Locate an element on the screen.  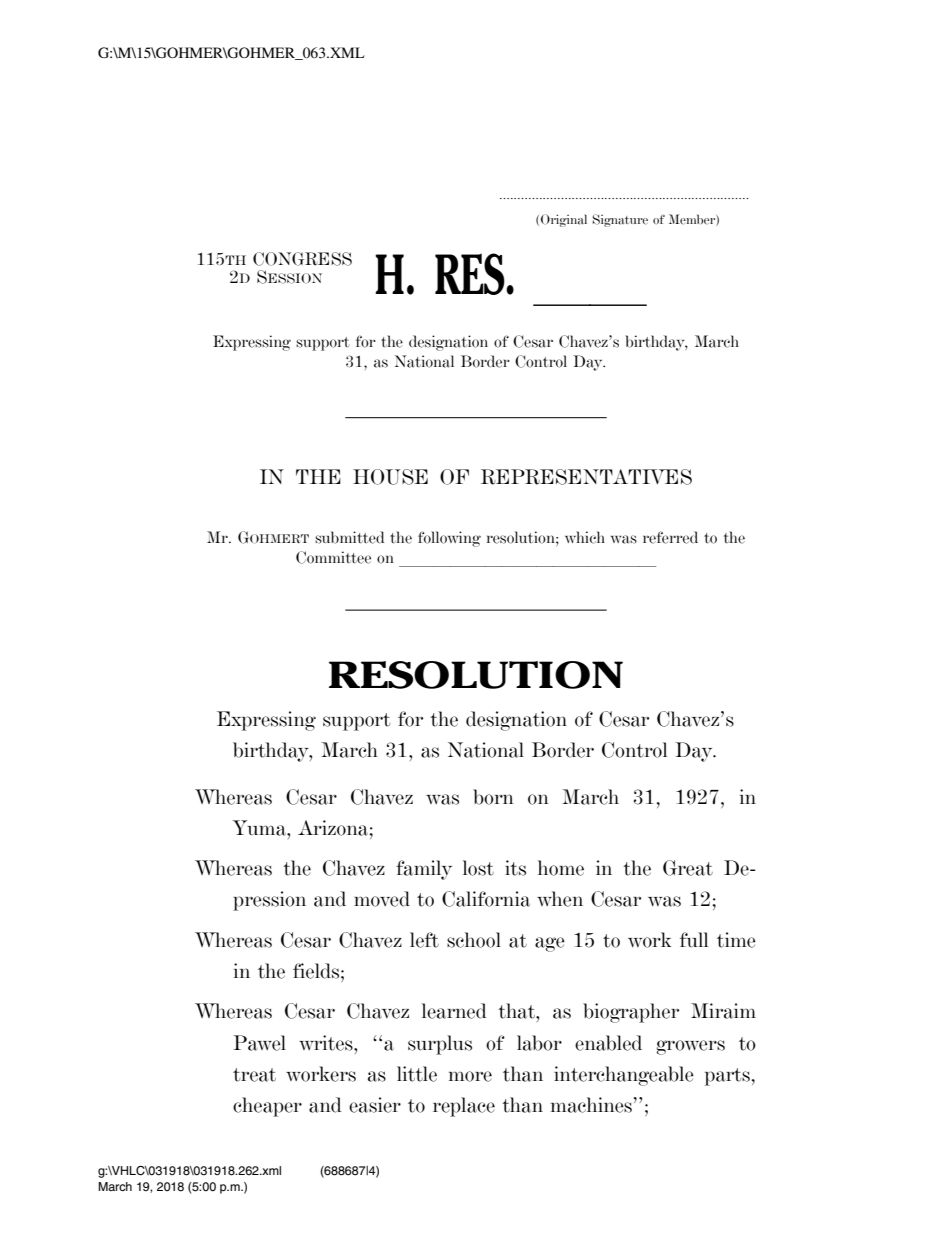
Signature is located at coordinates (620, 220).
